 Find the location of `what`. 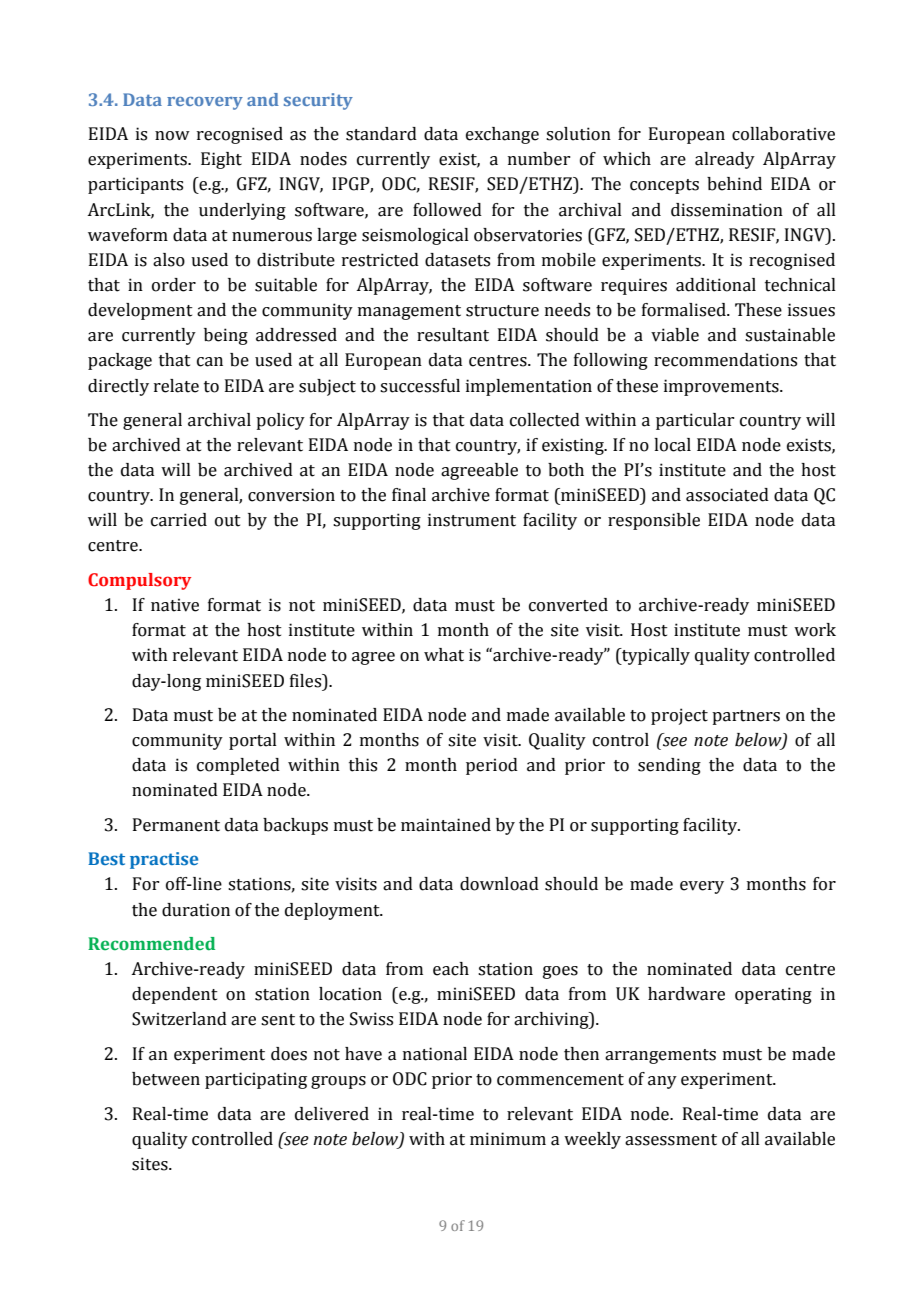

what is located at coordinates (444, 655).
